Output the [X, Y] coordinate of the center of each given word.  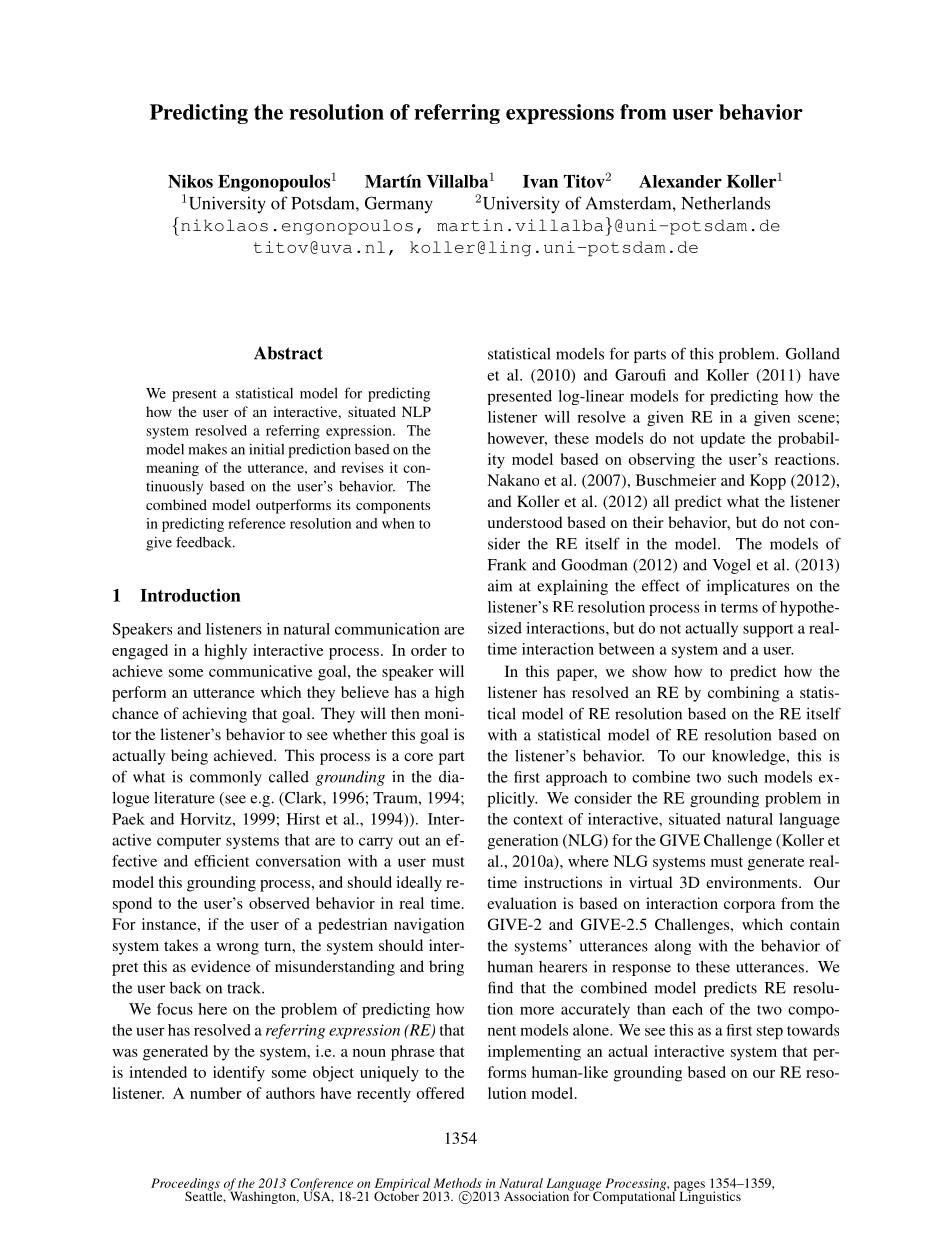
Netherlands [725, 203]
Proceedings [185, 1185]
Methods [458, 1183]
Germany [399, 204]
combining [744, 694]
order [429, 650]
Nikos [190, 181]
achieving [214, 715]
